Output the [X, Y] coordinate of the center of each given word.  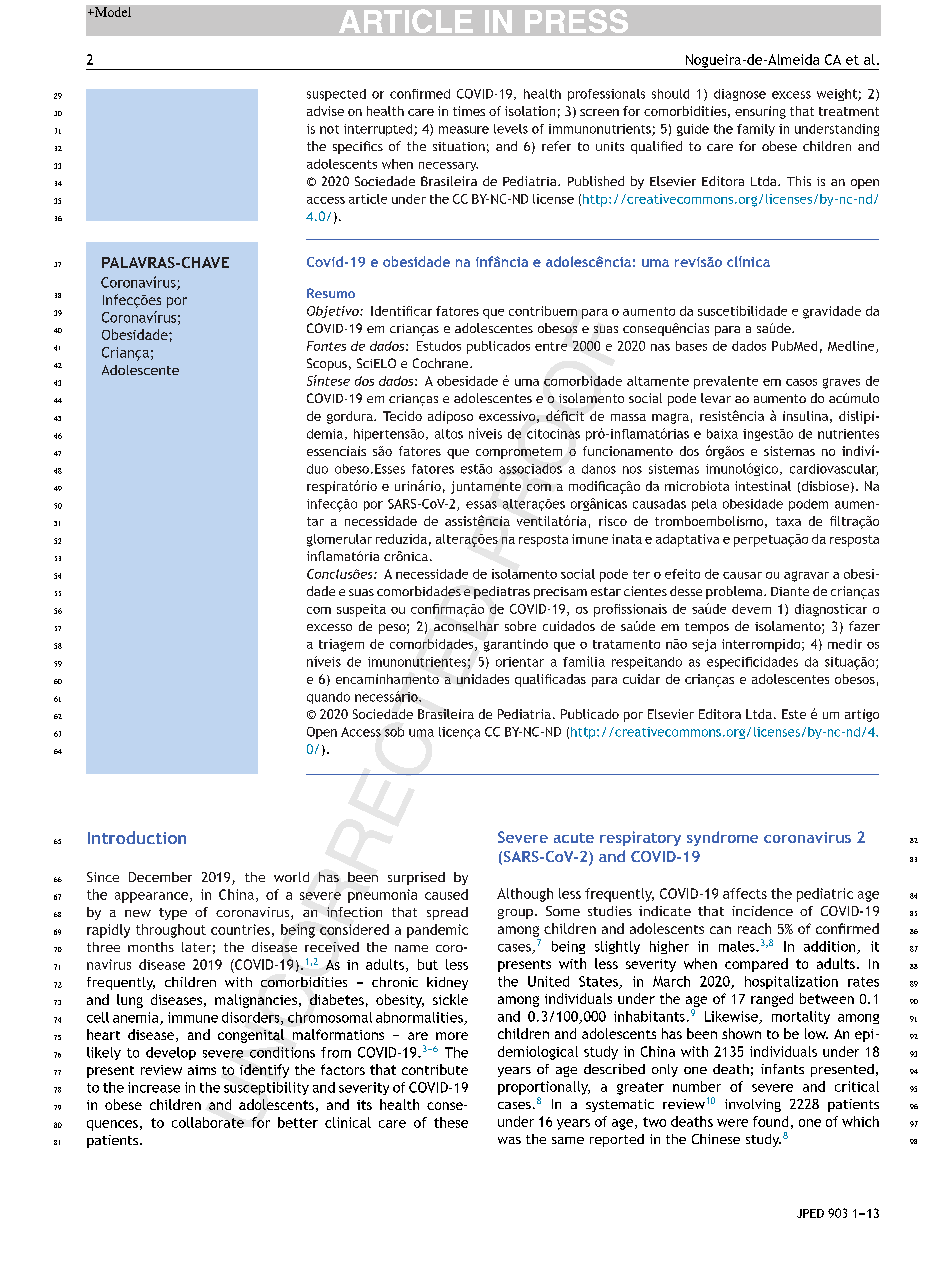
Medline [852, 347]
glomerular [339, 540]
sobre [520, 626]
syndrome [722, 838]
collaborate [208, 1122]
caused [446, 894]
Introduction [137, 837]
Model [112, 12]
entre [551, 346]
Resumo [331, 293]
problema [735, 592]
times [469, 111]
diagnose [740, 95]
